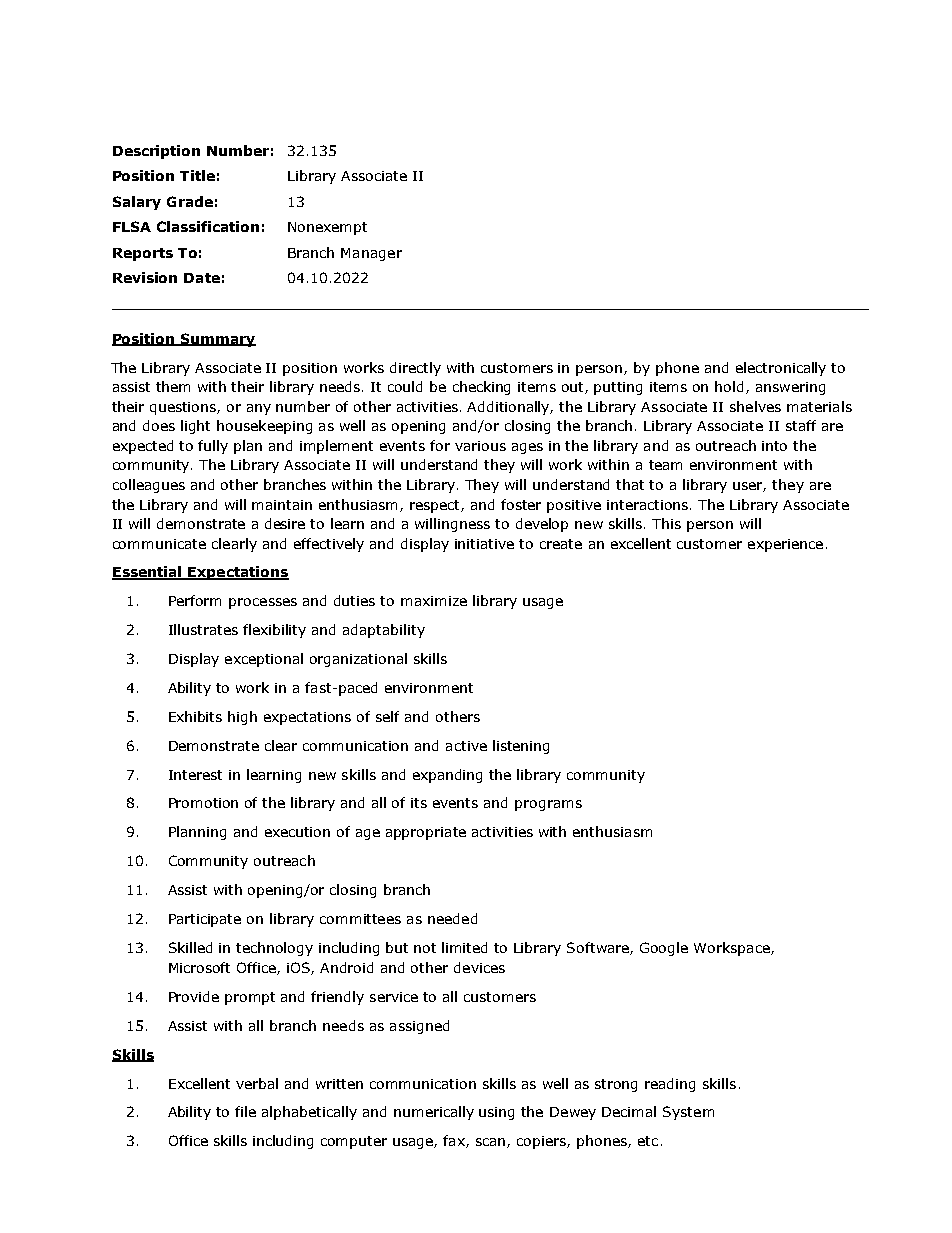  I want to click on needed, so click(452, 918).
